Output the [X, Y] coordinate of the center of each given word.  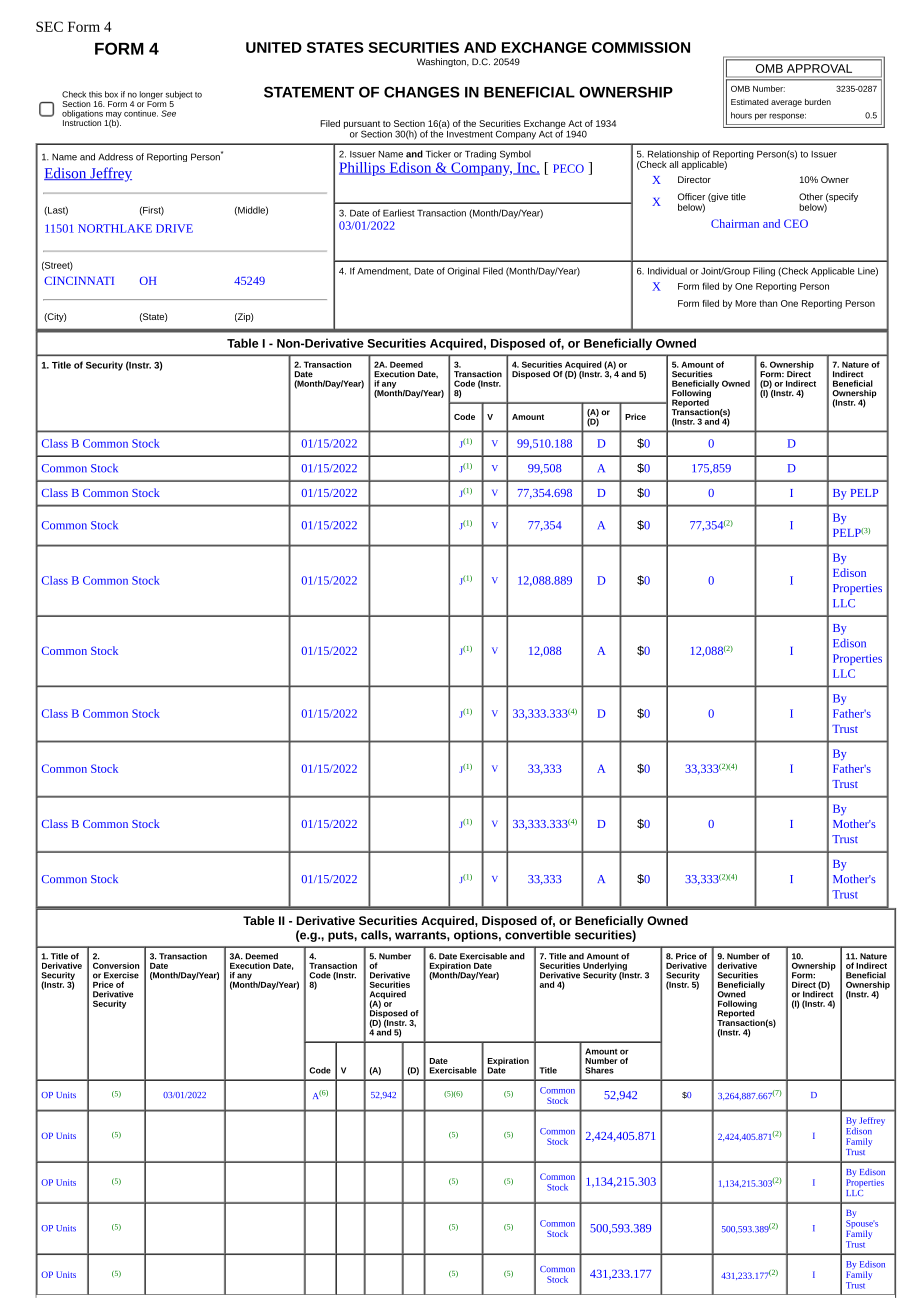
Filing [764, 272]
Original [463, 272]
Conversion [116, 965]
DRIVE [174, 228]
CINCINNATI [79, 280]
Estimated [749, 102]
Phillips [363, 169]
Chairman [735, 223]
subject [179, 96]
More [745, 303]
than [768, 303]
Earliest [399, 213]
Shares [599, 1070]
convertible [538, 935]
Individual [667, 271]
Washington [442, 62]
